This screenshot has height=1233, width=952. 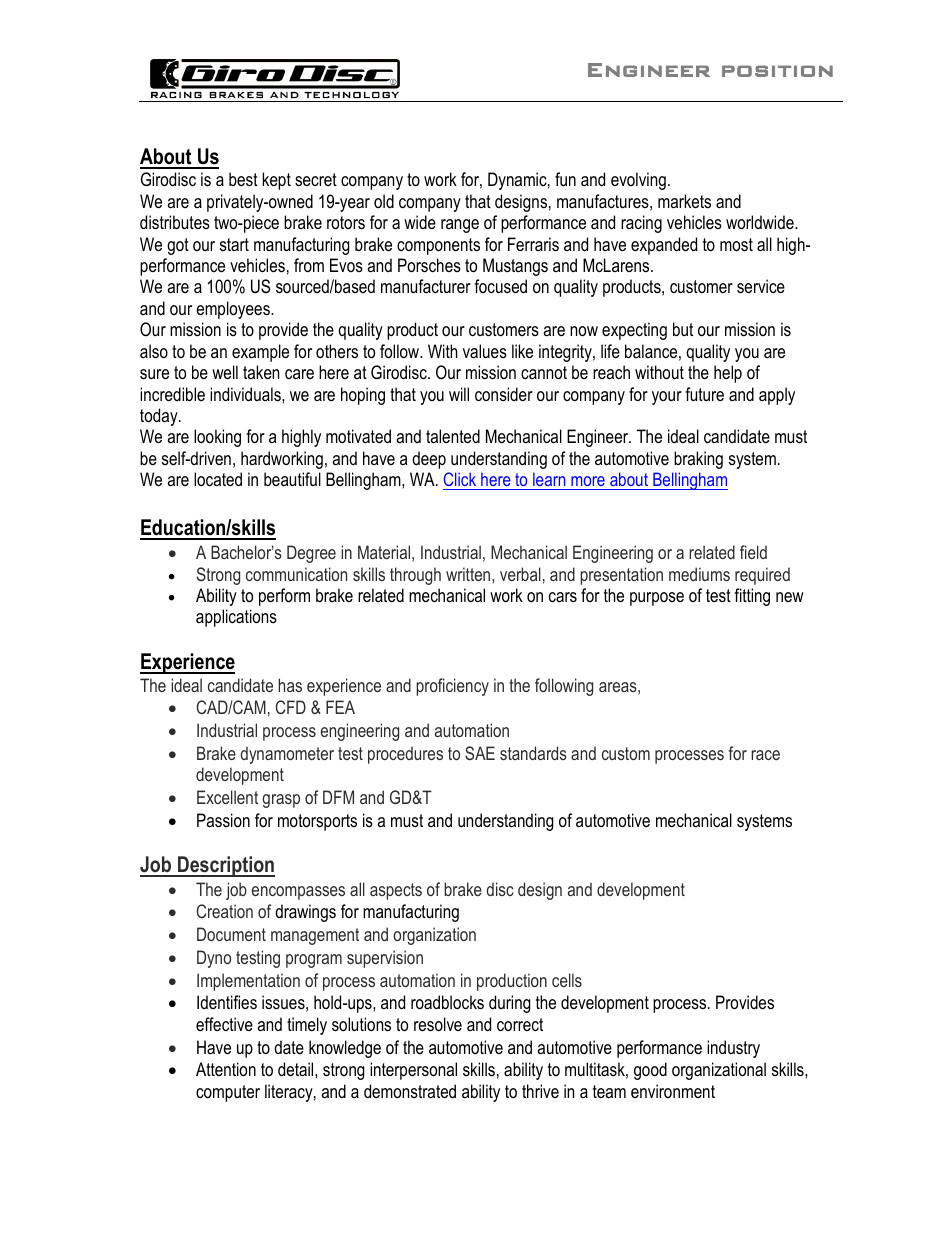 What do you see at coordinates (396, 891) in the screenshot?
I see `aspects` at bounding box center [396, 891].
